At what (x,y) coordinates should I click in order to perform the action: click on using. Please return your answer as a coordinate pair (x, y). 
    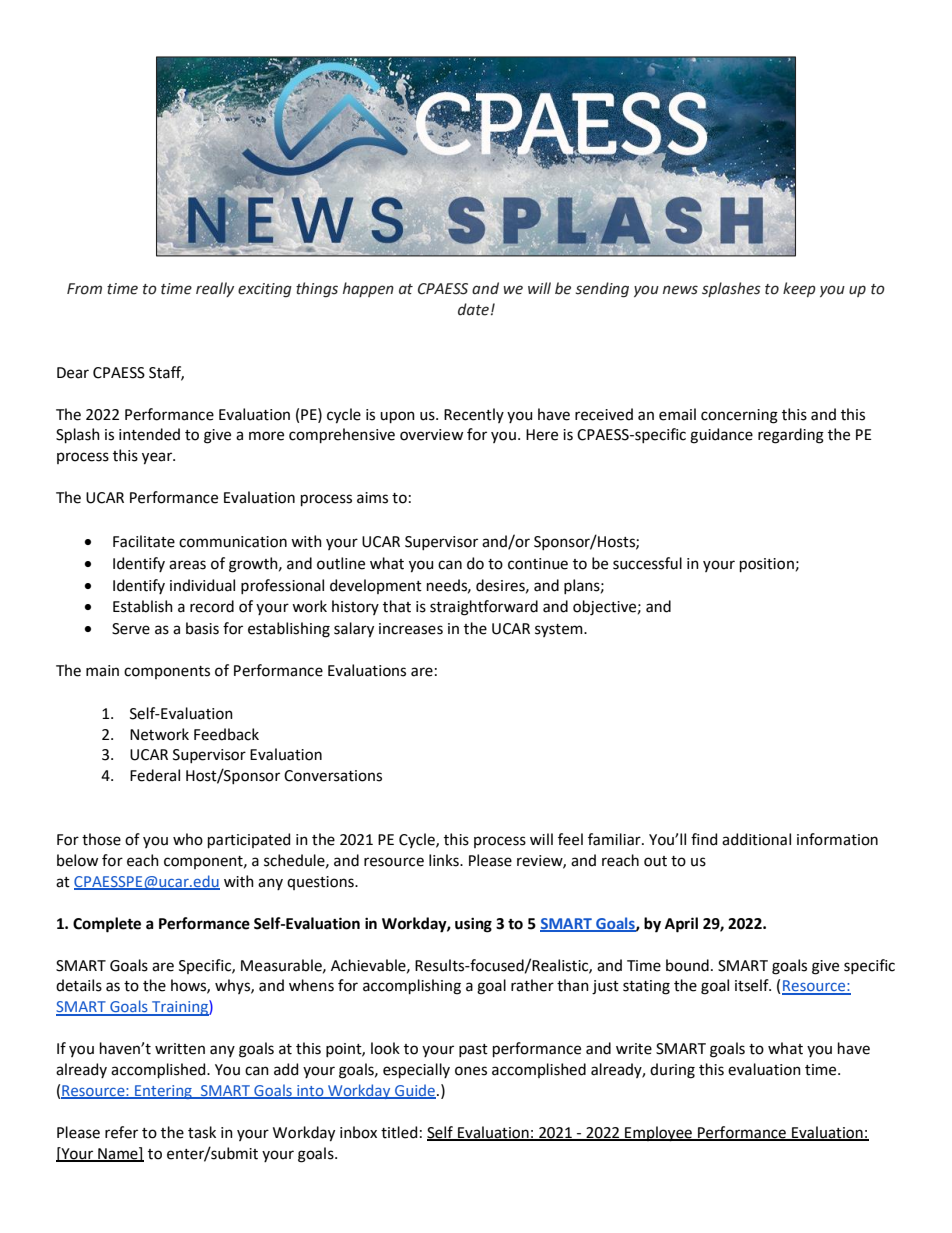
    Looking at the image, I should click on (473, 925).
